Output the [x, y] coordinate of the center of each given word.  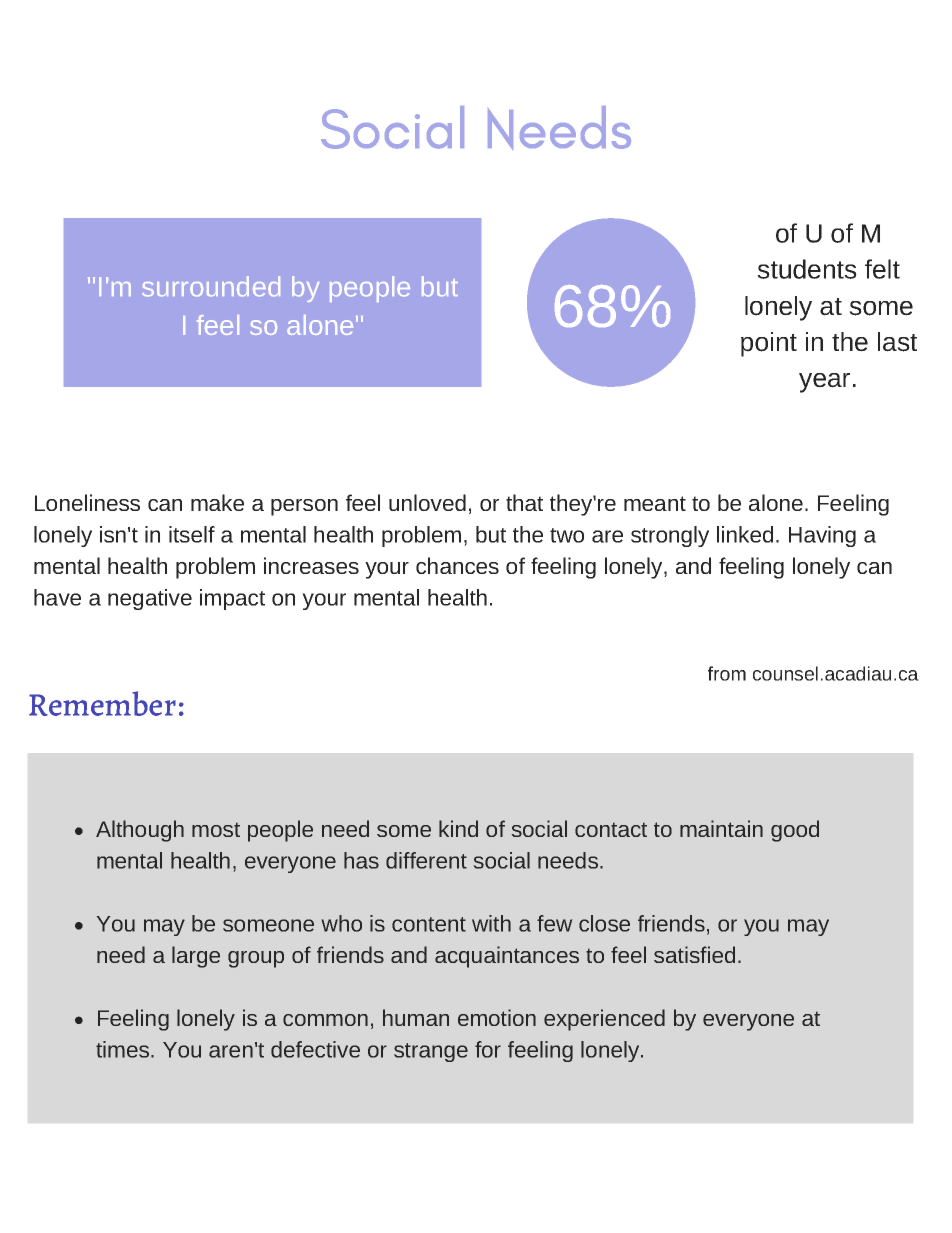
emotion [497, 1017]
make [217, 502]
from [727, 673]
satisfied [694, 954]
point [769, 344]
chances [457, 565]
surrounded [211, 286]
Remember [102, 703]
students [807, 269]
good [795, 831]
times [124, 1049]
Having [822, 536]
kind [458, 828]
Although [140, 831]
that [524, 502]
